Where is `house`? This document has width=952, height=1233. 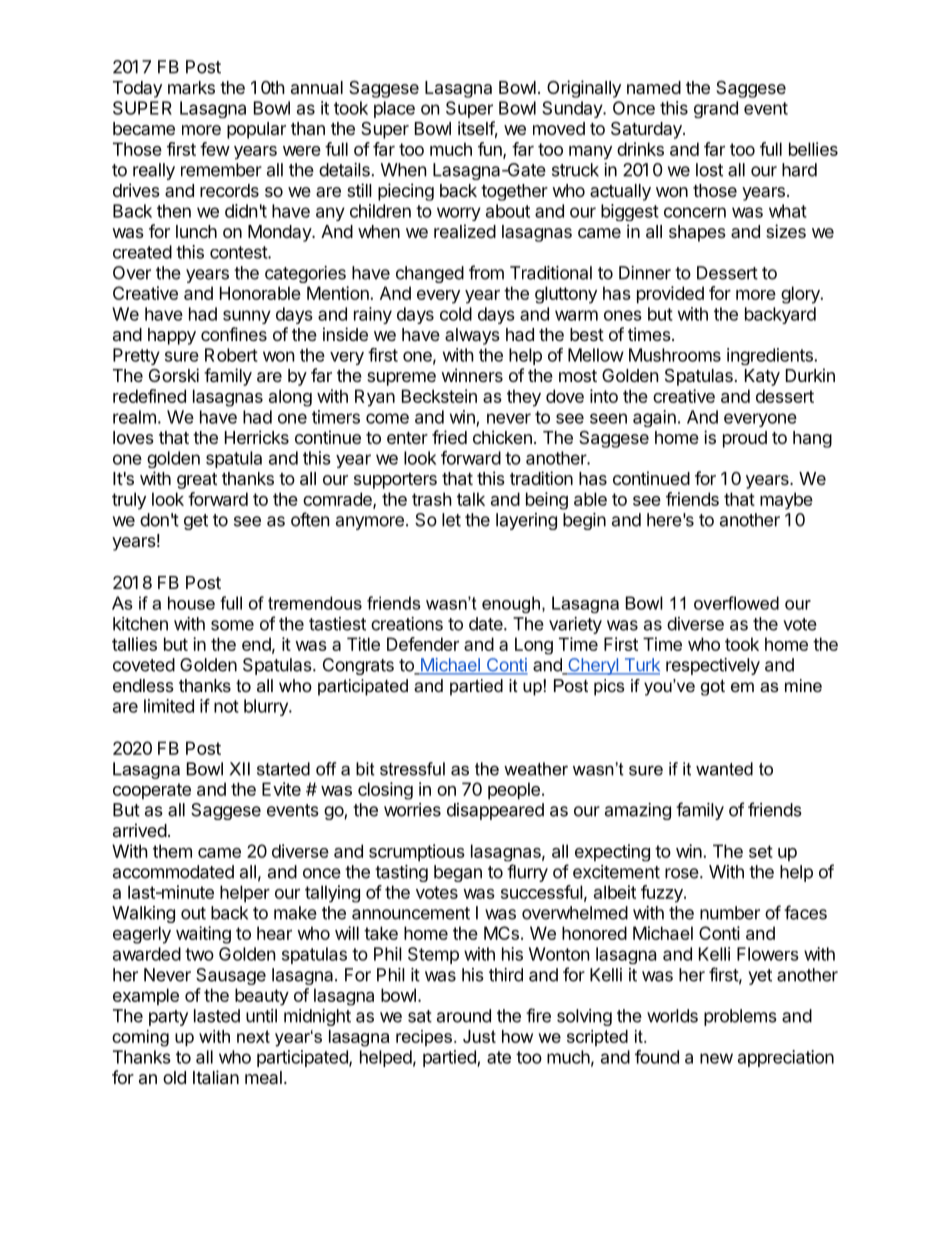 house is located at coordinates (191, 603).
